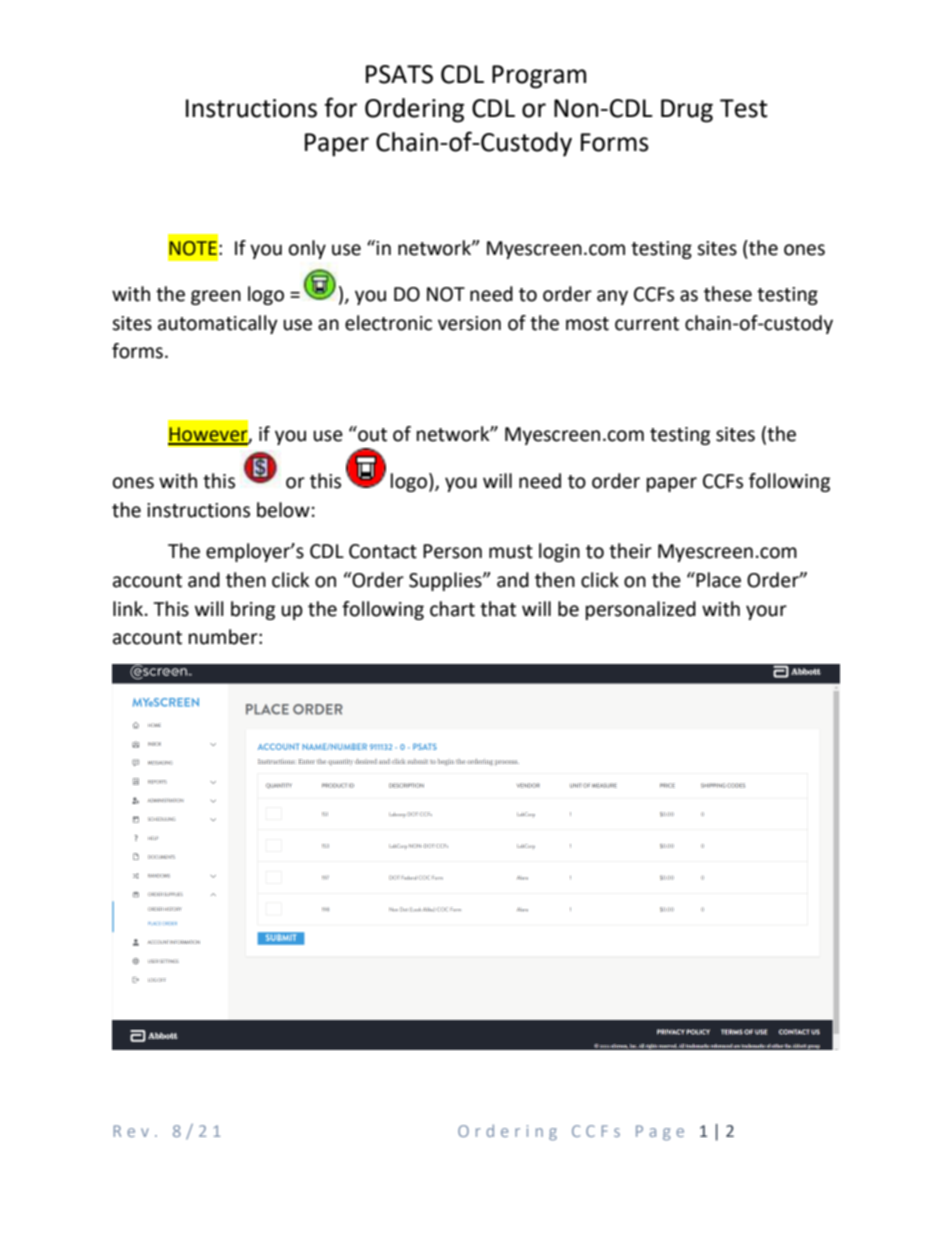 The height and width of the document is (1233, 952). I want to click on Program, so click(539, 77).
